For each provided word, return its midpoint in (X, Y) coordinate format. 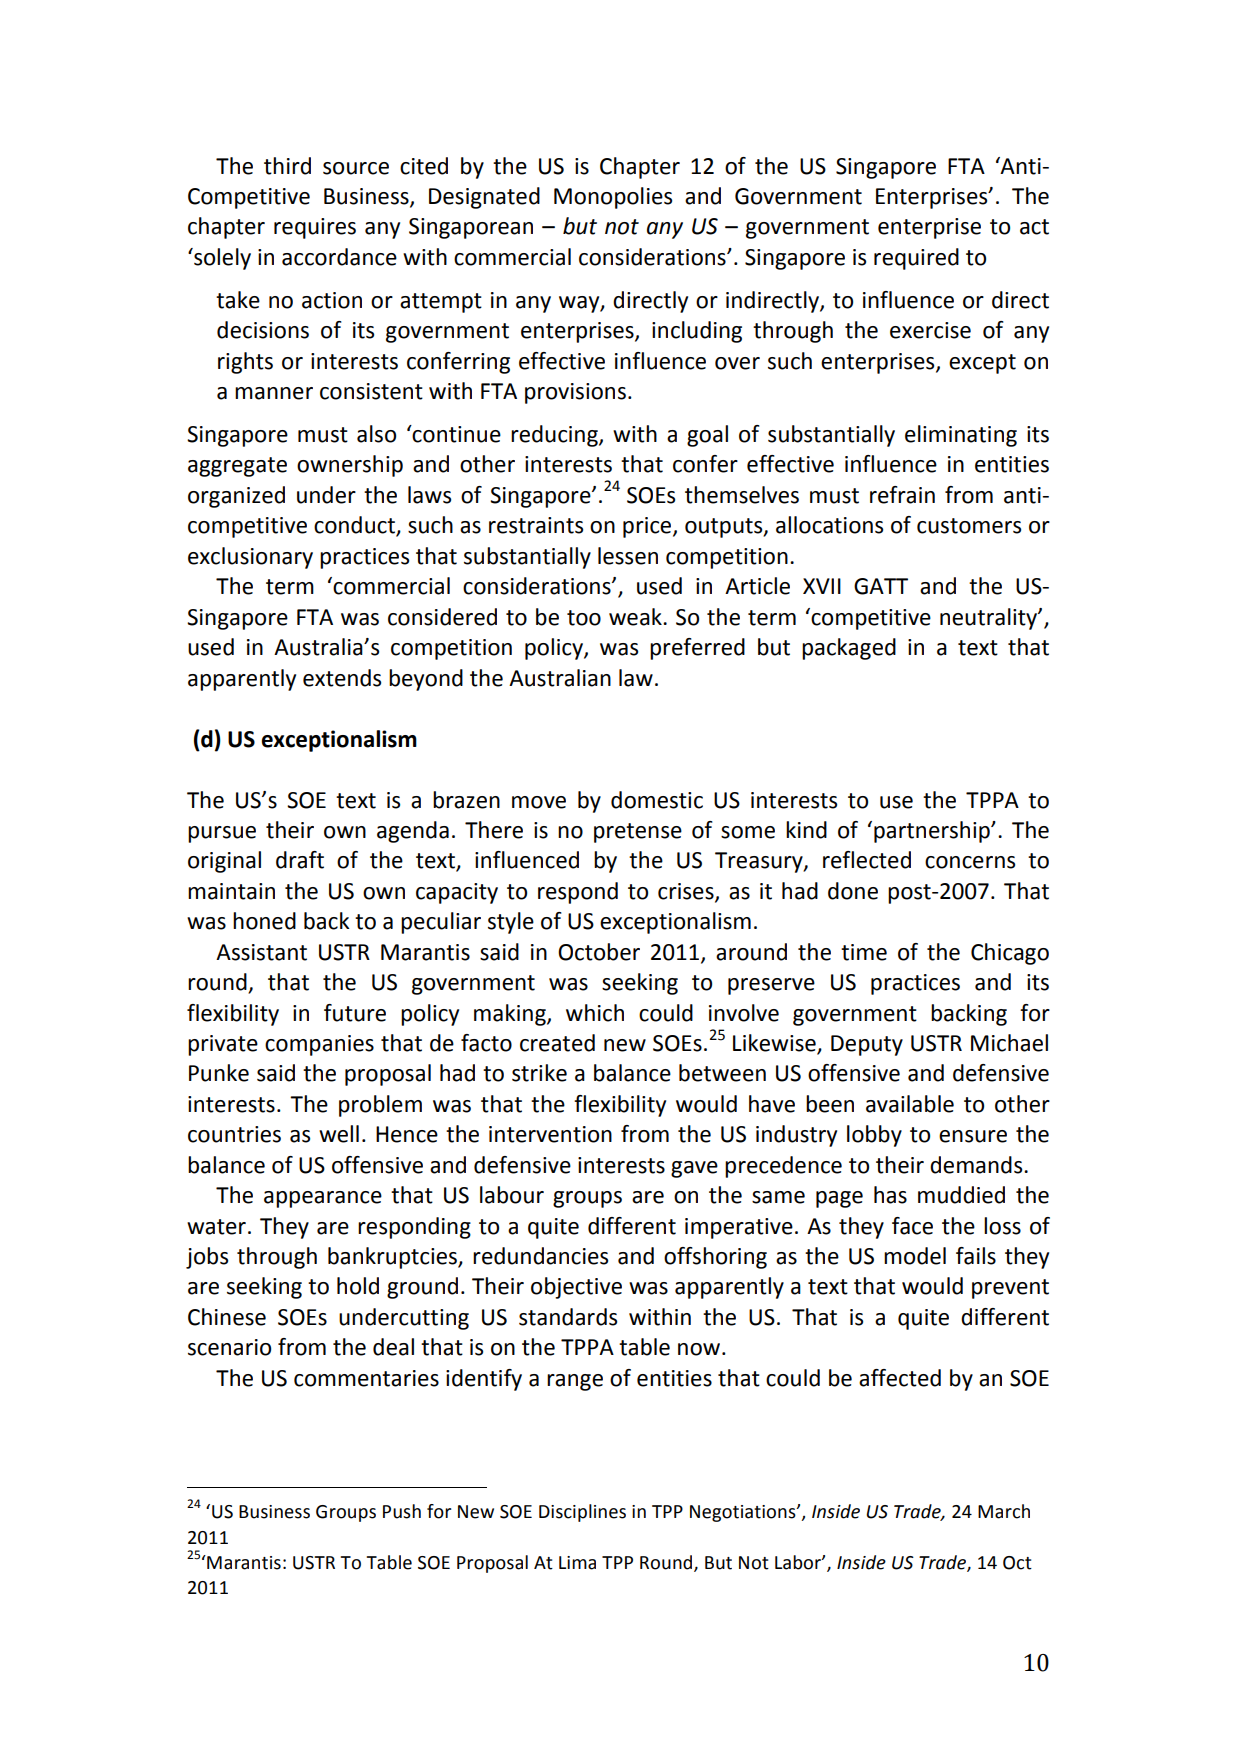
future (355, 1013)
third (287, 166)
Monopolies (613, 198)
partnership (933, 832)
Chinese (227, 1317)
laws (429, 495)
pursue (222, 834)
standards (568, 1317)
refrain (902, 495)
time (864, 952)
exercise (930, 330)
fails (976, 1256)
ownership (350, 466)
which (595, 1013)
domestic (657, 800)
